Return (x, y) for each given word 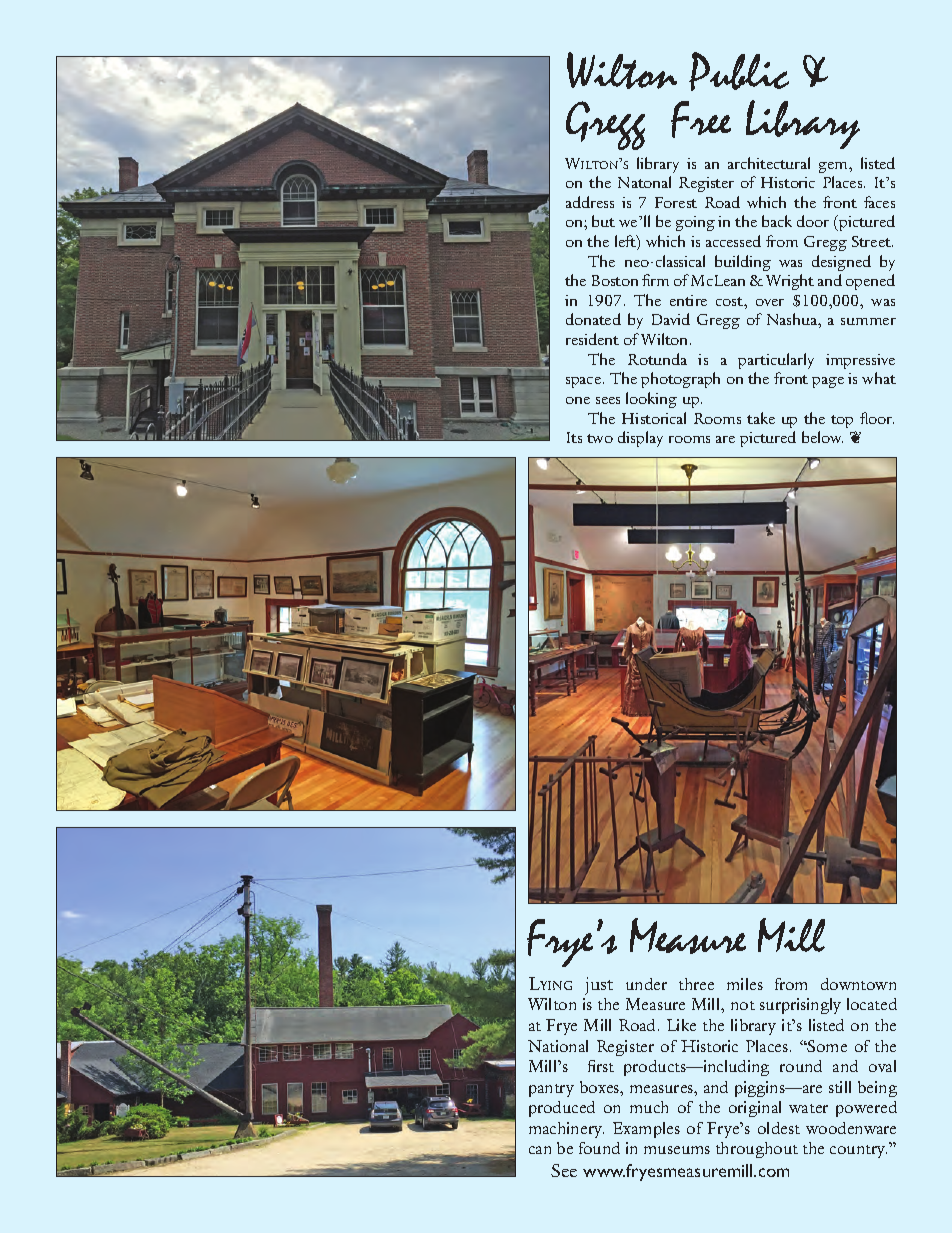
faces (879, 202)
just (599, 986)
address (590, 202)
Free (701, 119)
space (583, 382)
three (696, 984)
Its (574, 437)
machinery (566, 1130)
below (822, 437)
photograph (680, 380)
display (640, 439)
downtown (858, 984)
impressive (860, 361)
